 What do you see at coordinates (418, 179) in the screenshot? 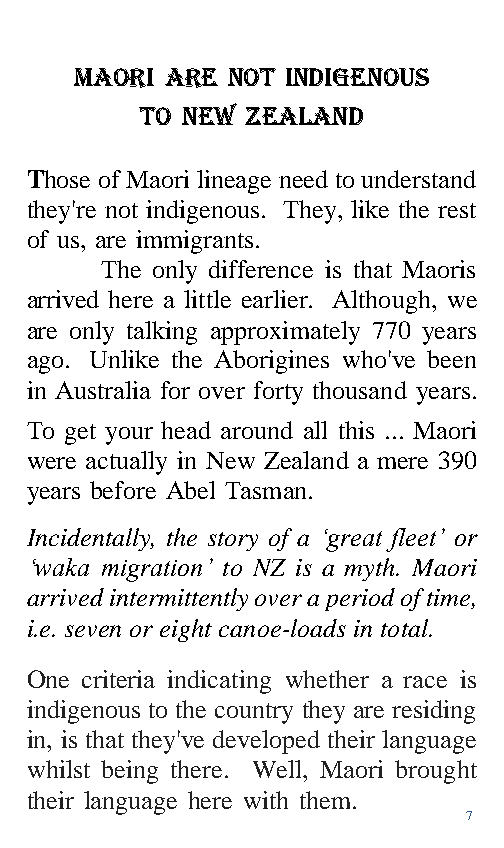
I see `understand` at bounding box center [418, 179].
